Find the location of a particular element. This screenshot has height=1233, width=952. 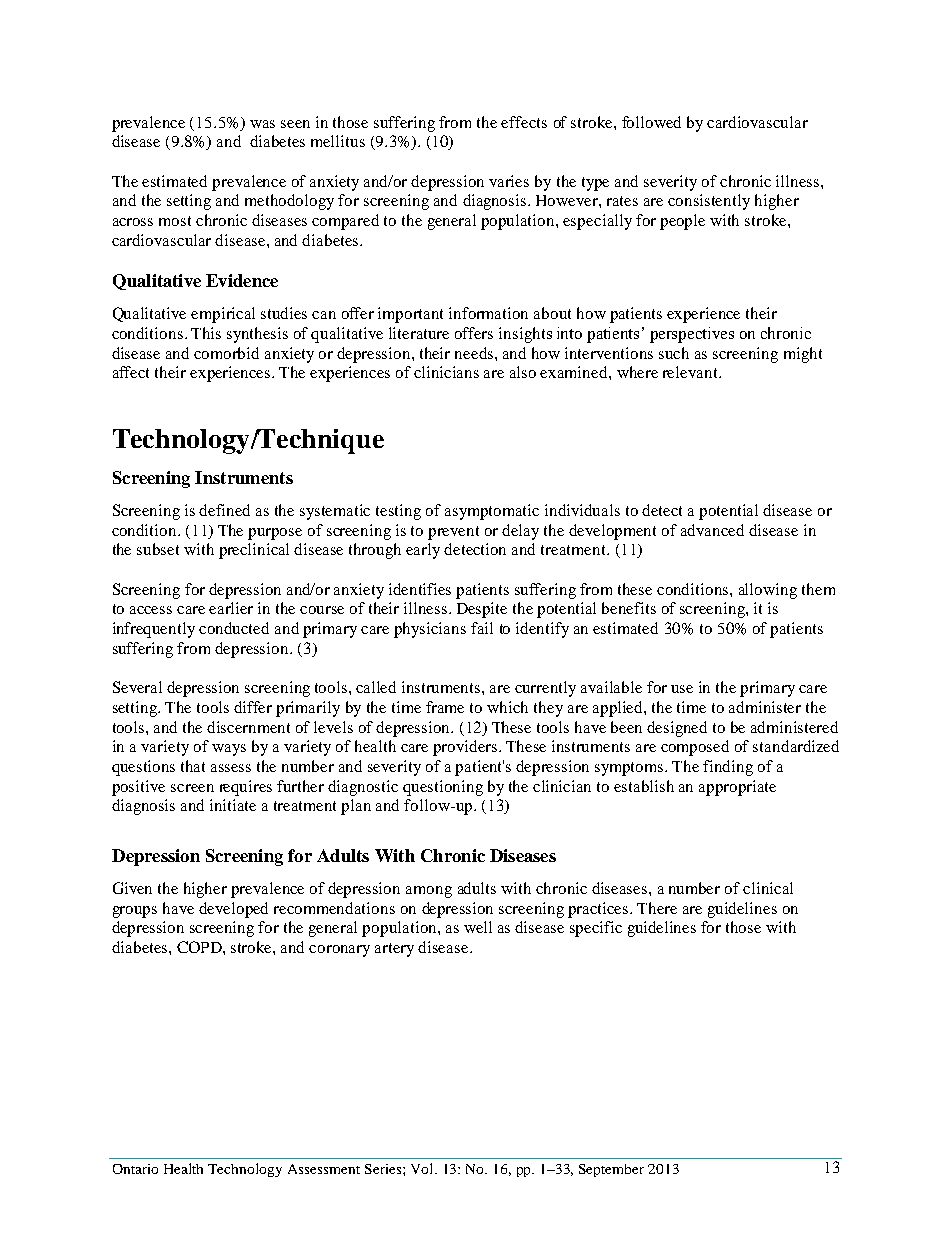

fail is located at coordinates (482, 628).
